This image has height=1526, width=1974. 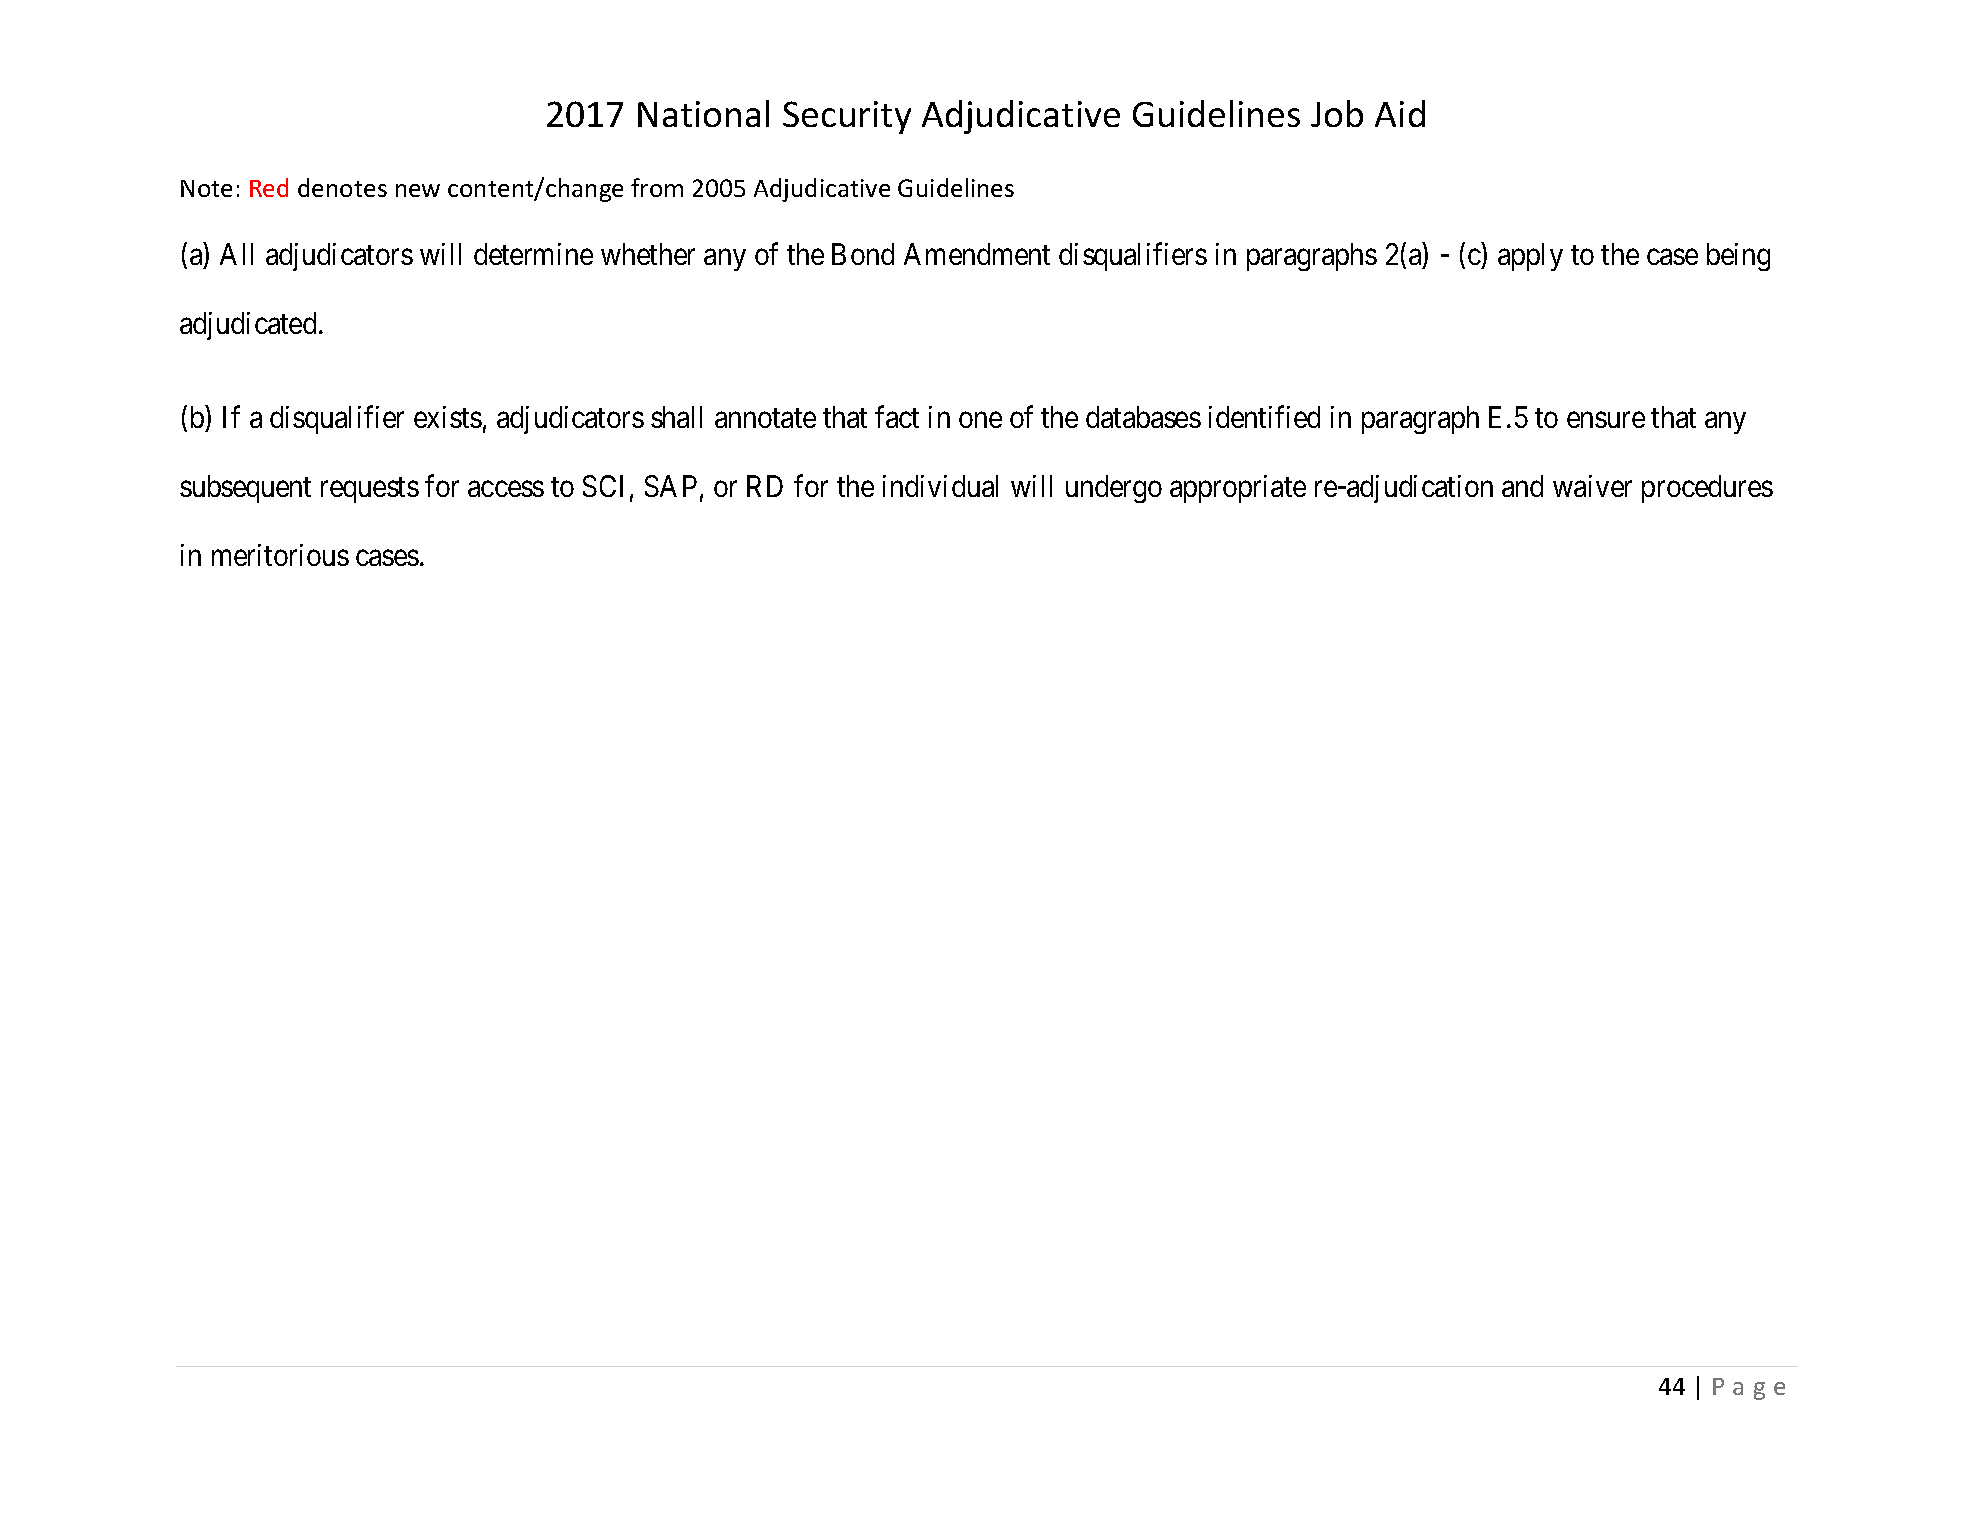 I want to click on Security, so click(x=847, y=117).
